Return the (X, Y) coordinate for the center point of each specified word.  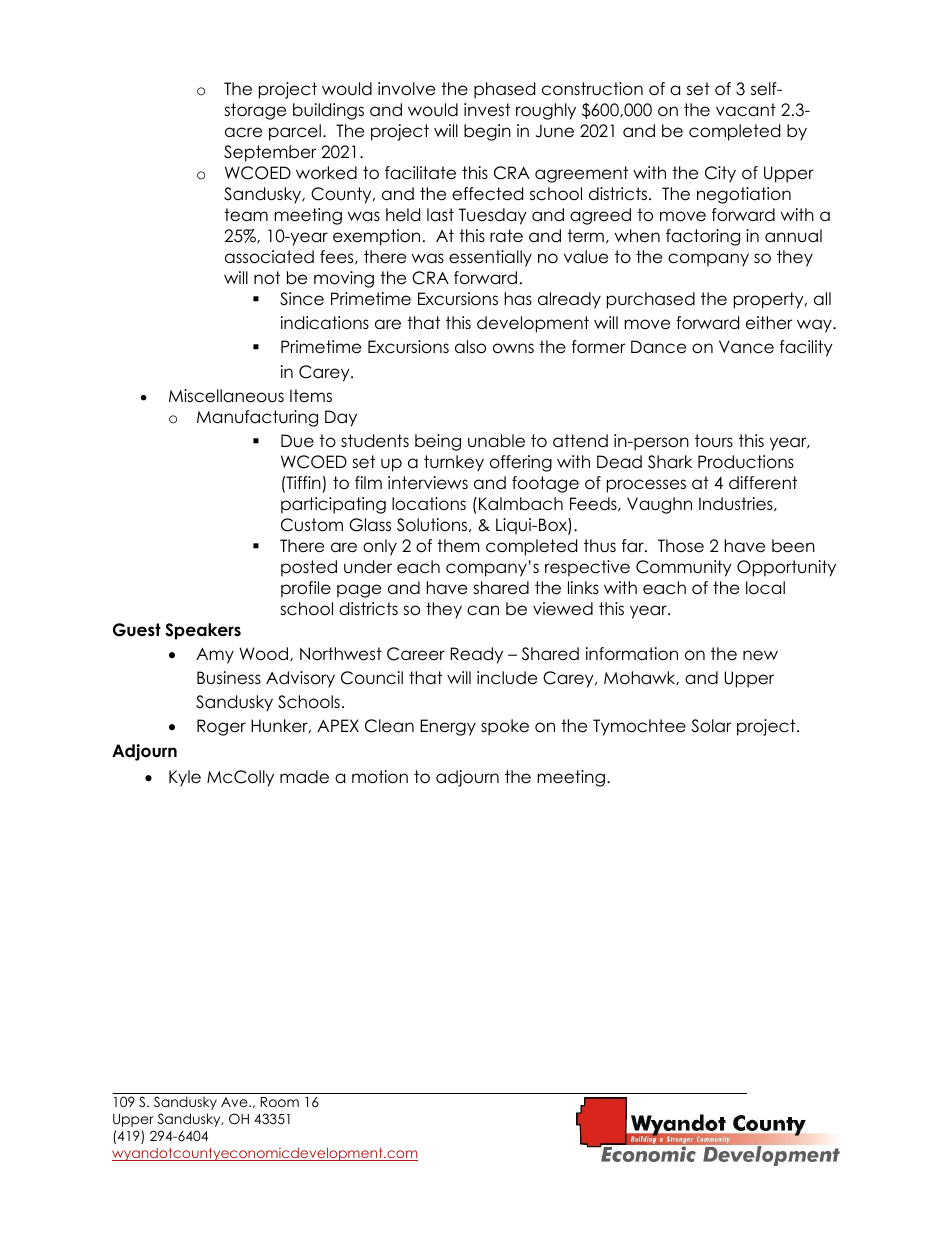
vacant (746, 110)
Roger (221, 727)
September (270, 153)
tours (714, 441)
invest (487, 110)
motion (380, 777)
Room (279, 1102)
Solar (711, 726)
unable (496, 441)
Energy (448, 727)
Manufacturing (257, 418)
